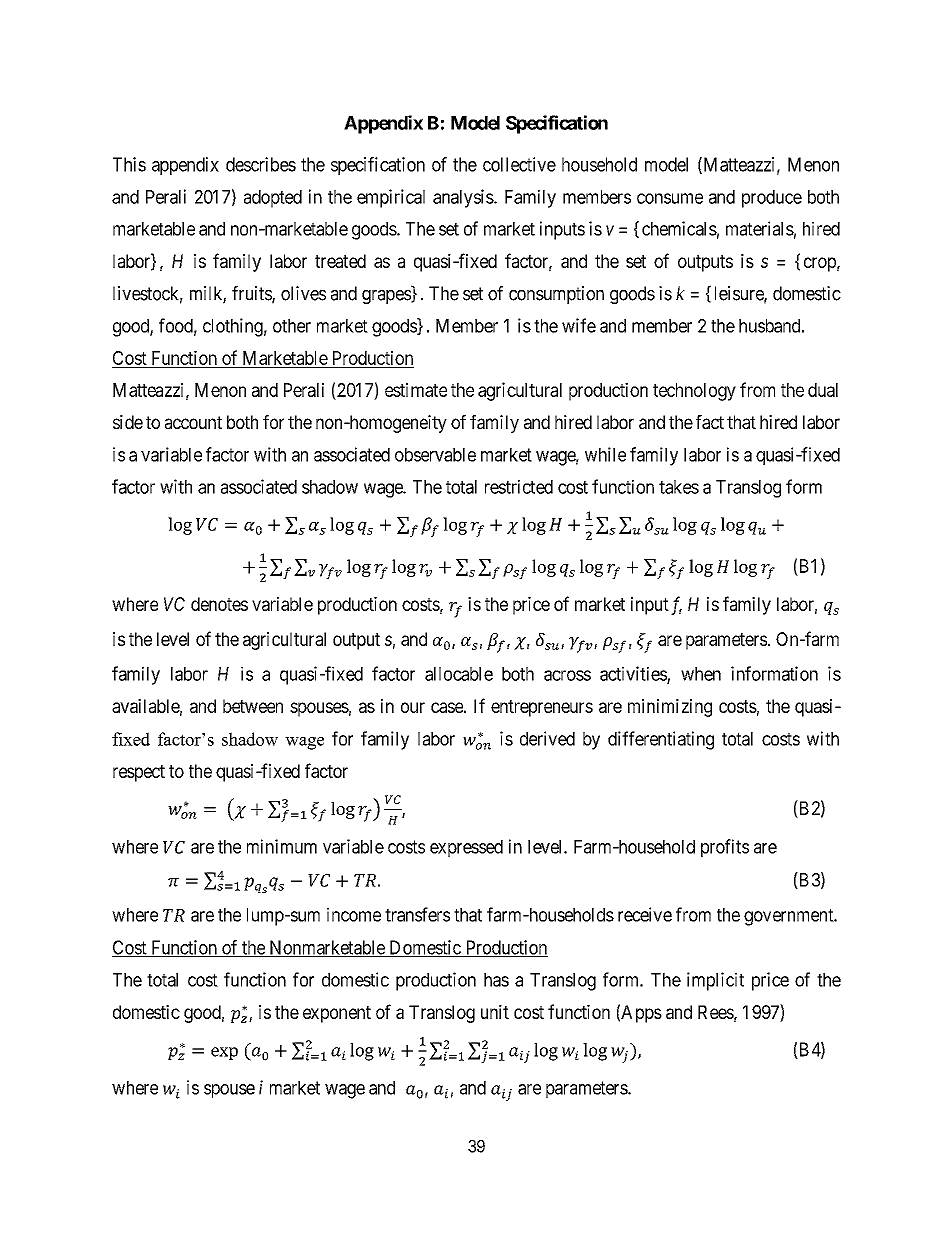 The width and height of the document is (952, 1233). What do you see at coordinates (496, 980) in the document?
I see `has` at bounding box center [496, 980].
